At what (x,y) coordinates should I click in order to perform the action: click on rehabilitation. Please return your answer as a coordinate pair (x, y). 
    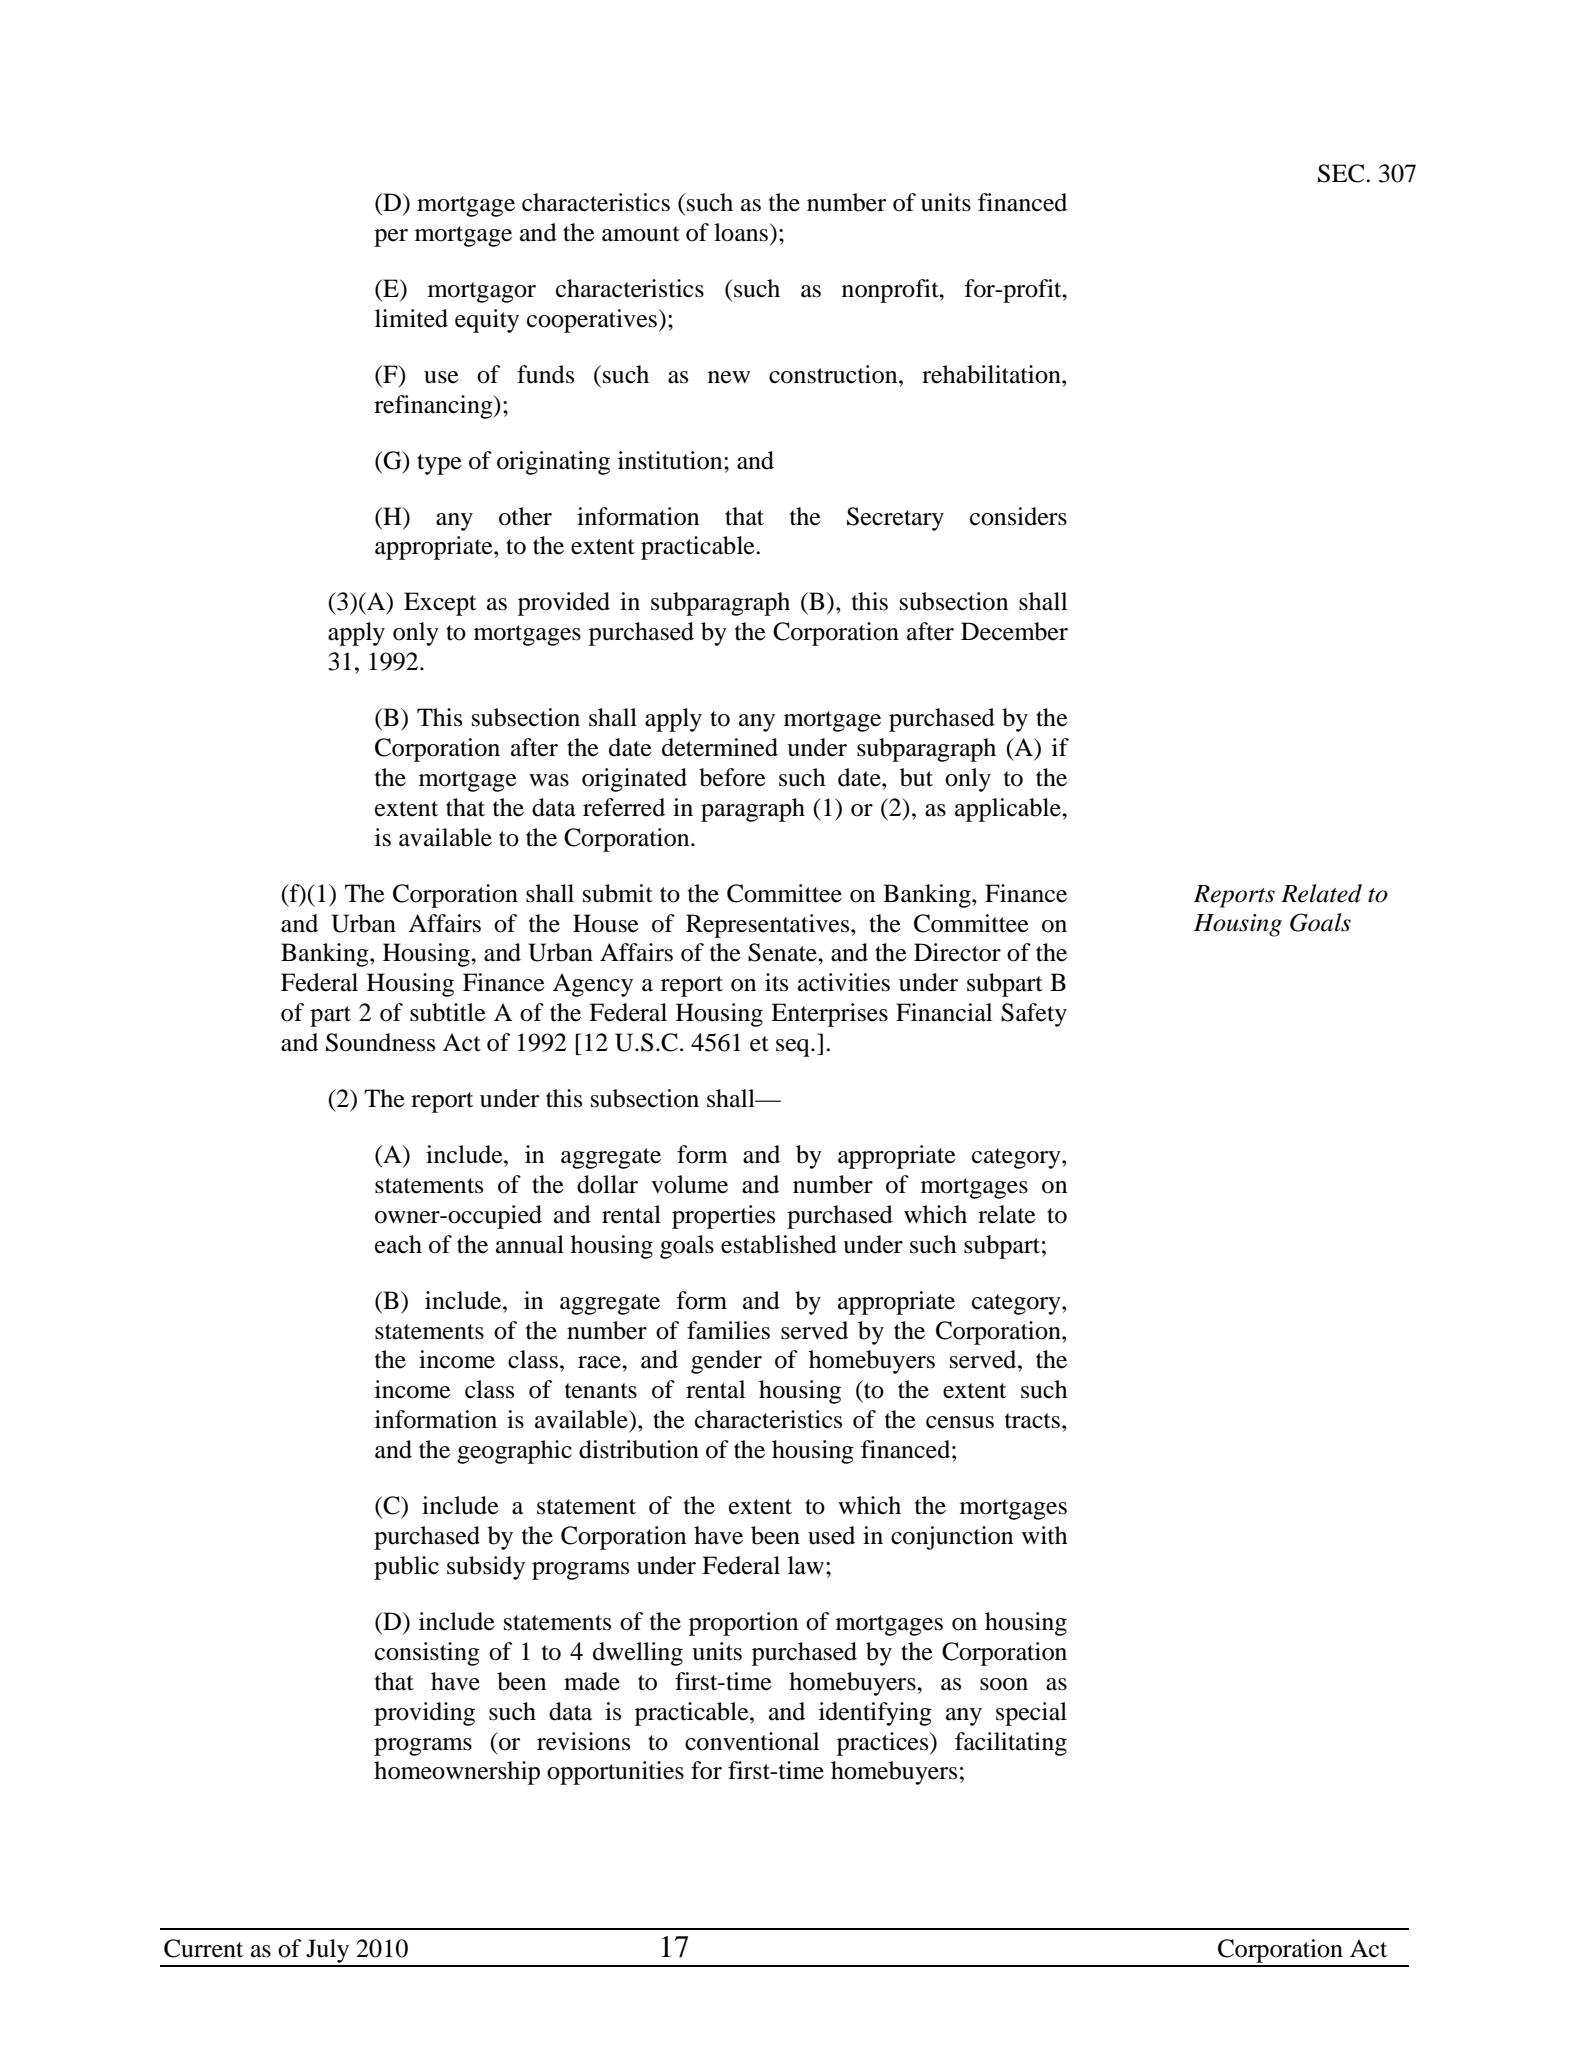
    Looking at the image, I should click on (992, 374).
